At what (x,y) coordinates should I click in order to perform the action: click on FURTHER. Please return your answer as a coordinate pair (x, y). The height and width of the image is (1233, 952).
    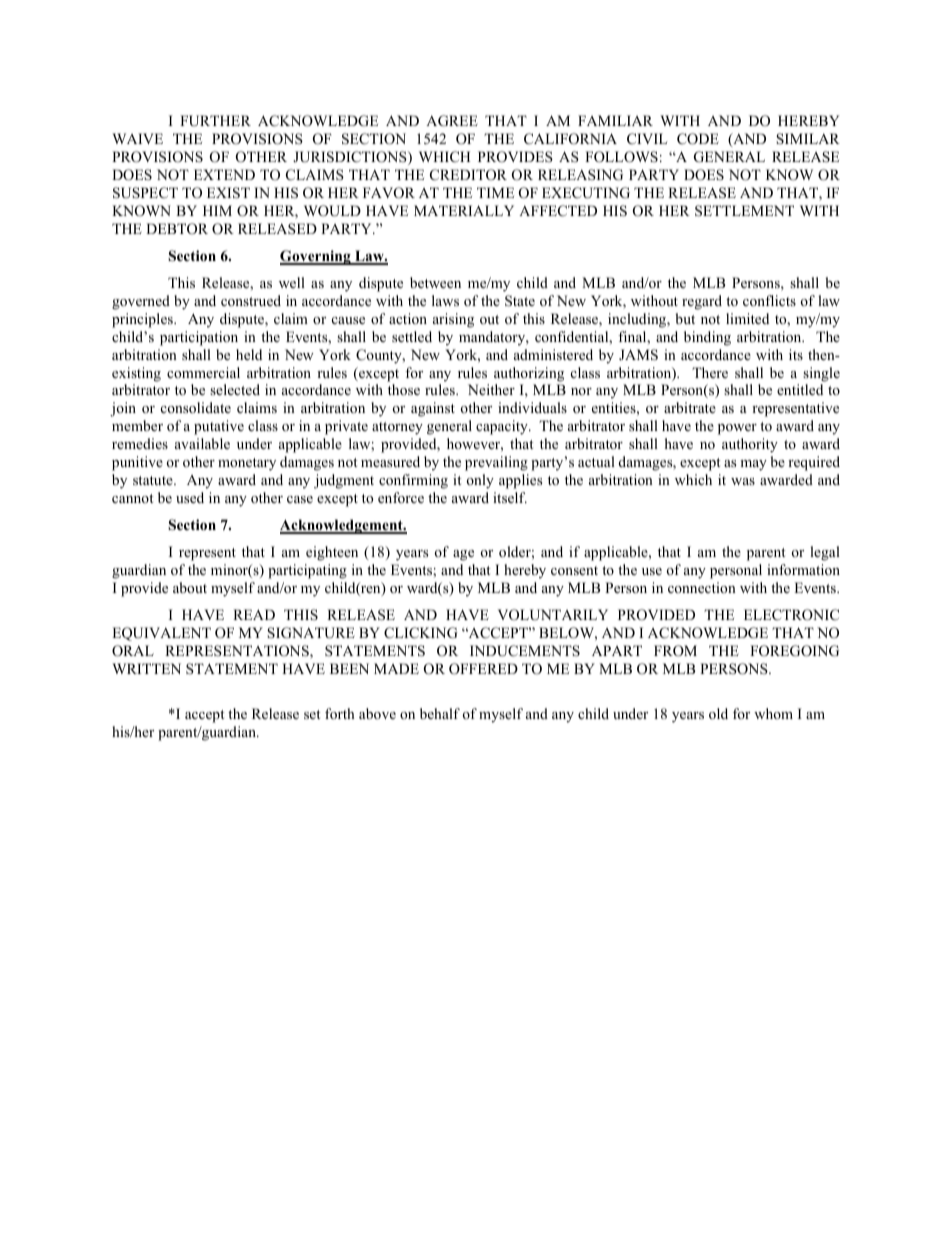
    Looking at the image, I should click on (215, 121).
